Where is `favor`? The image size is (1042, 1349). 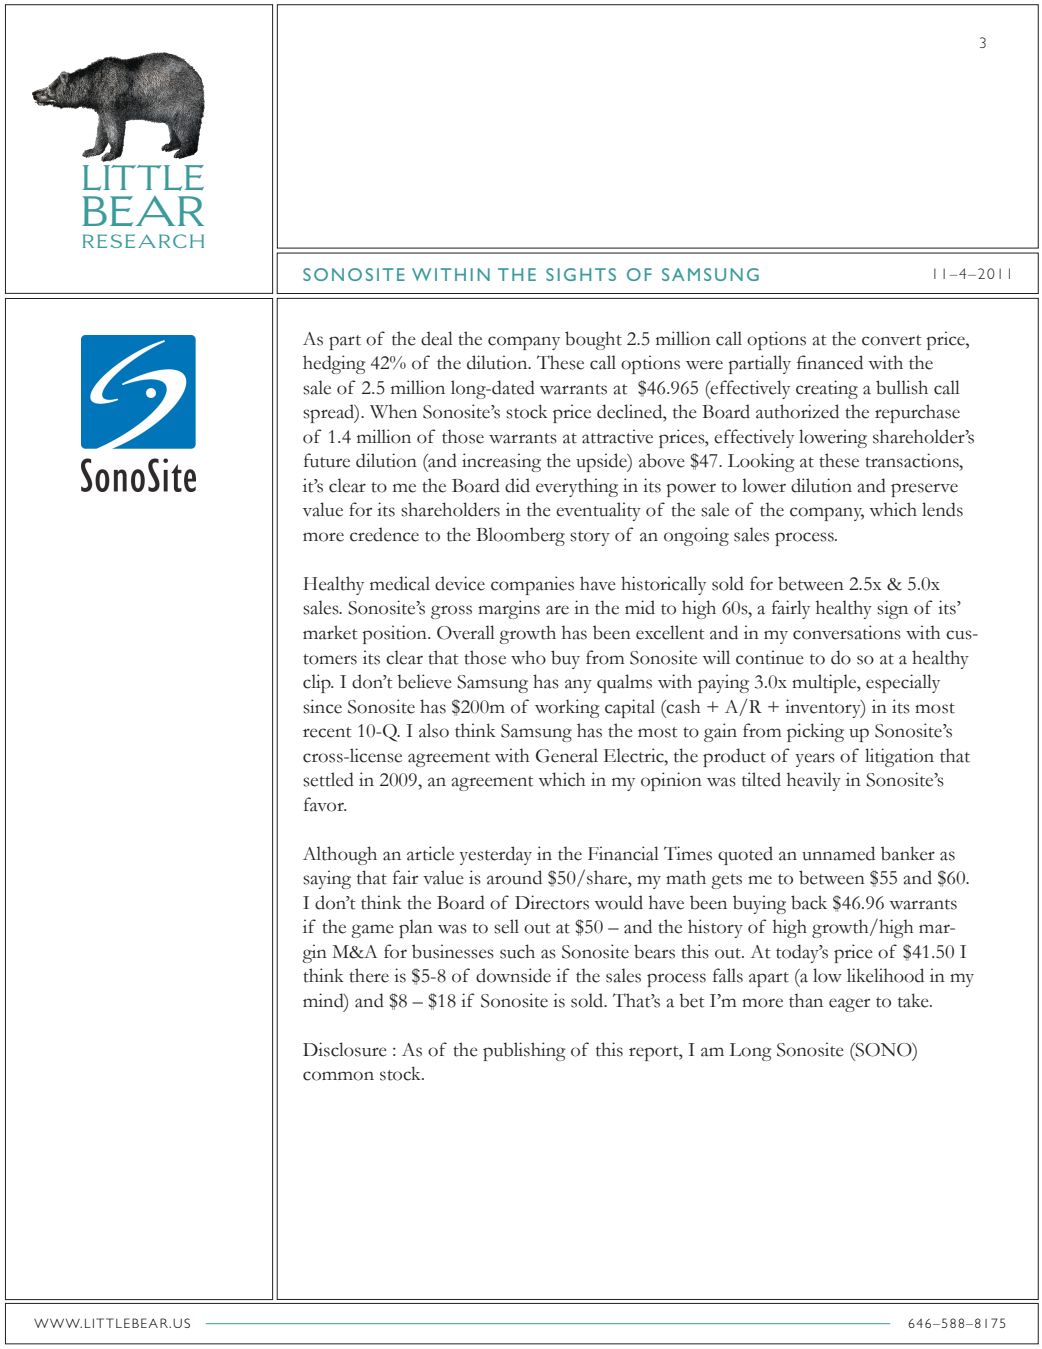
favor is located at coordinates (325, 804).
